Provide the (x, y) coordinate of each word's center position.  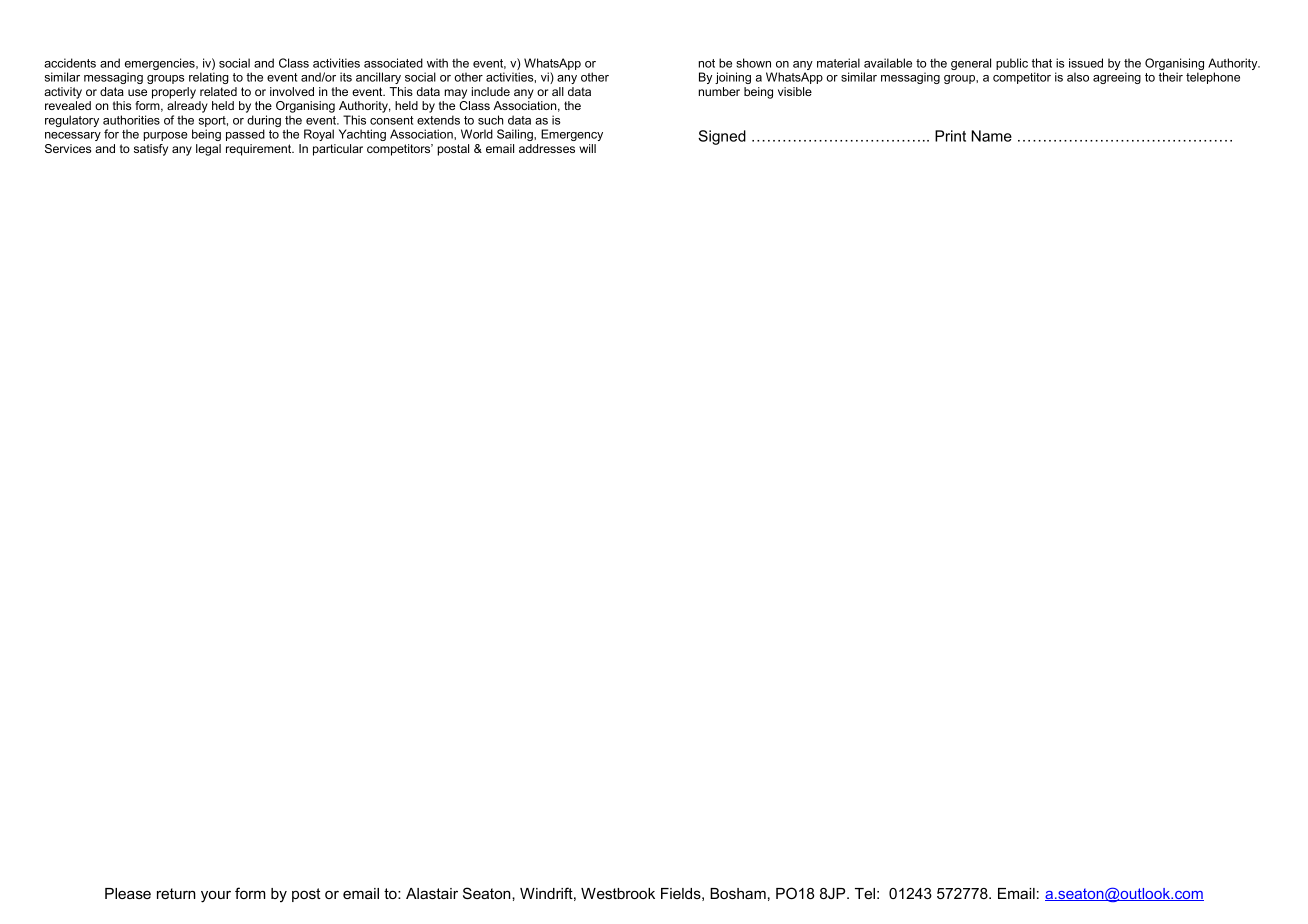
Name (991, 136)
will (587, 148)
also (1078, 77)
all (558, 91)
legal (208, 150)
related (218, 91)
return (176, 893)
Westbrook (618, 893)
